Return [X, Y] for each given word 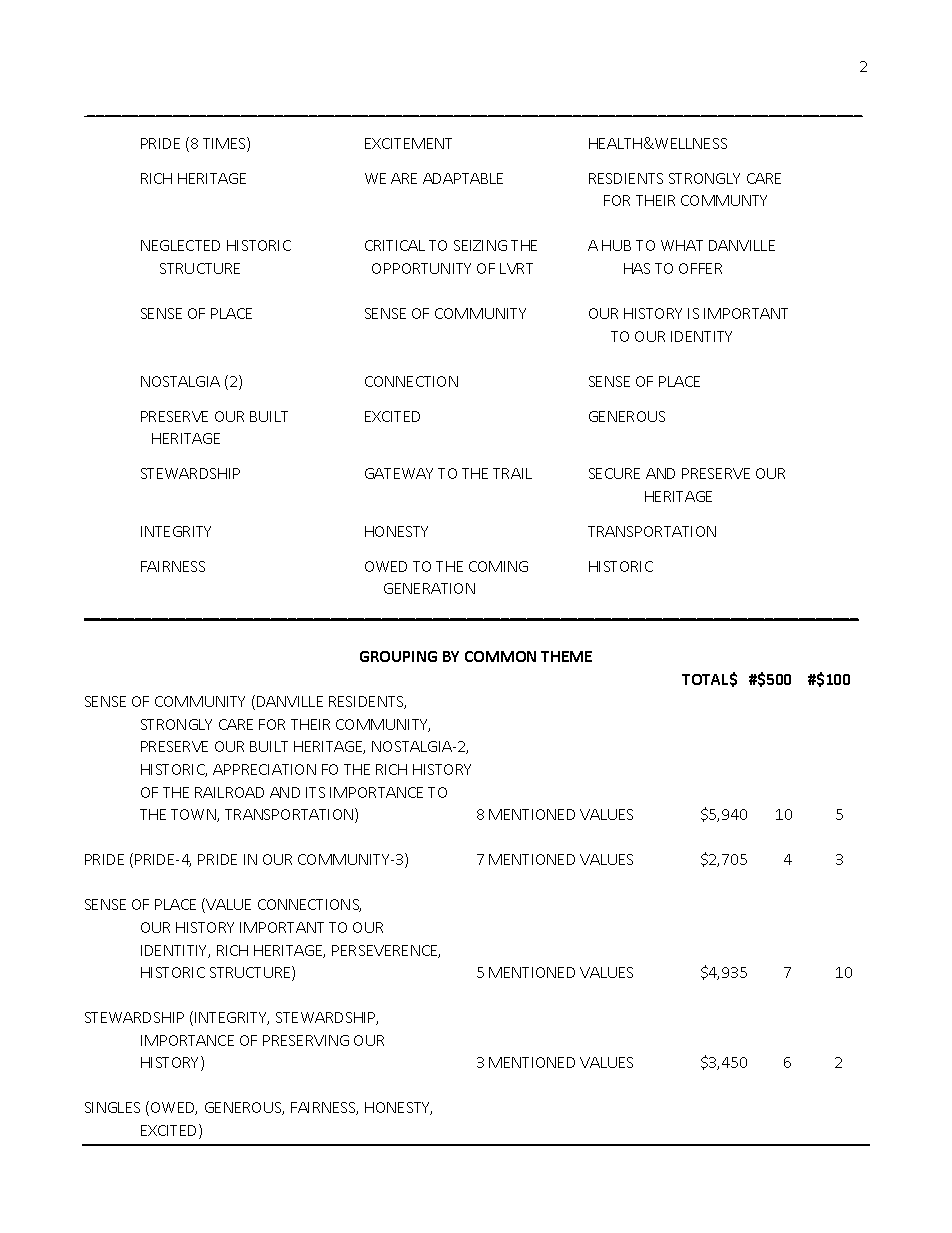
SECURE [614, 473]
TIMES [225, 144]
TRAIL [512, 473]
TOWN [194, 815]
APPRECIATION [264, 769]
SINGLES [112, 1107]
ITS [315, 792]
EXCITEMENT [408, 143]
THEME [566, 656]
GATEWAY [399, 473]
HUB [616, 245]
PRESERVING [306, 1040]
